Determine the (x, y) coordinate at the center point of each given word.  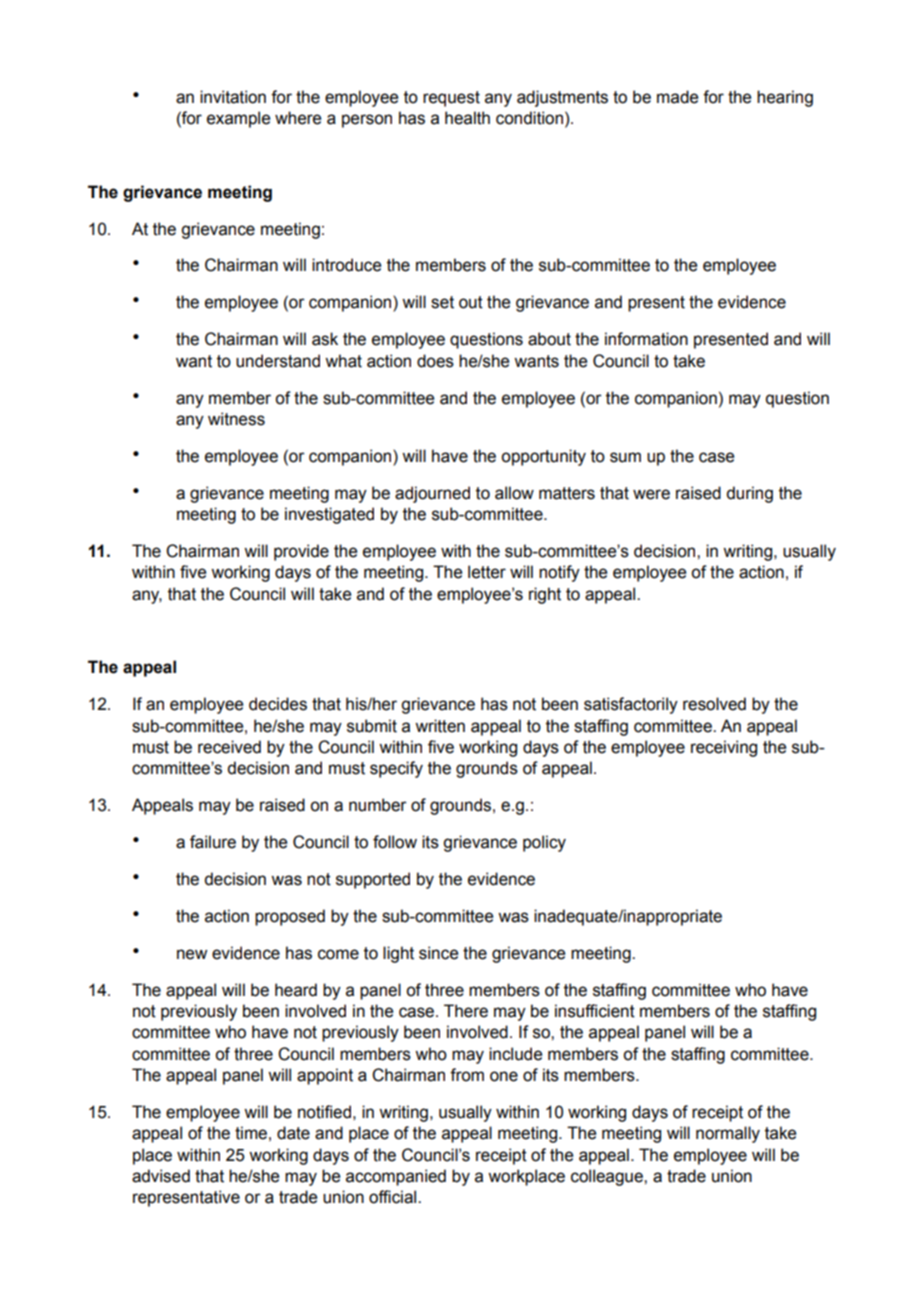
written (440, 726)
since (438, 953)
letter (487, 572)
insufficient (595, 1011)
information (646, 339)
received (229, 747)
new (192, 954)
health (467, 118)
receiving (724, 748)
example (238, 119)
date (293, 1133)
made (677, 97)
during (749, 494)
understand (278, 361)
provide (301, 552)
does (435, 361)
